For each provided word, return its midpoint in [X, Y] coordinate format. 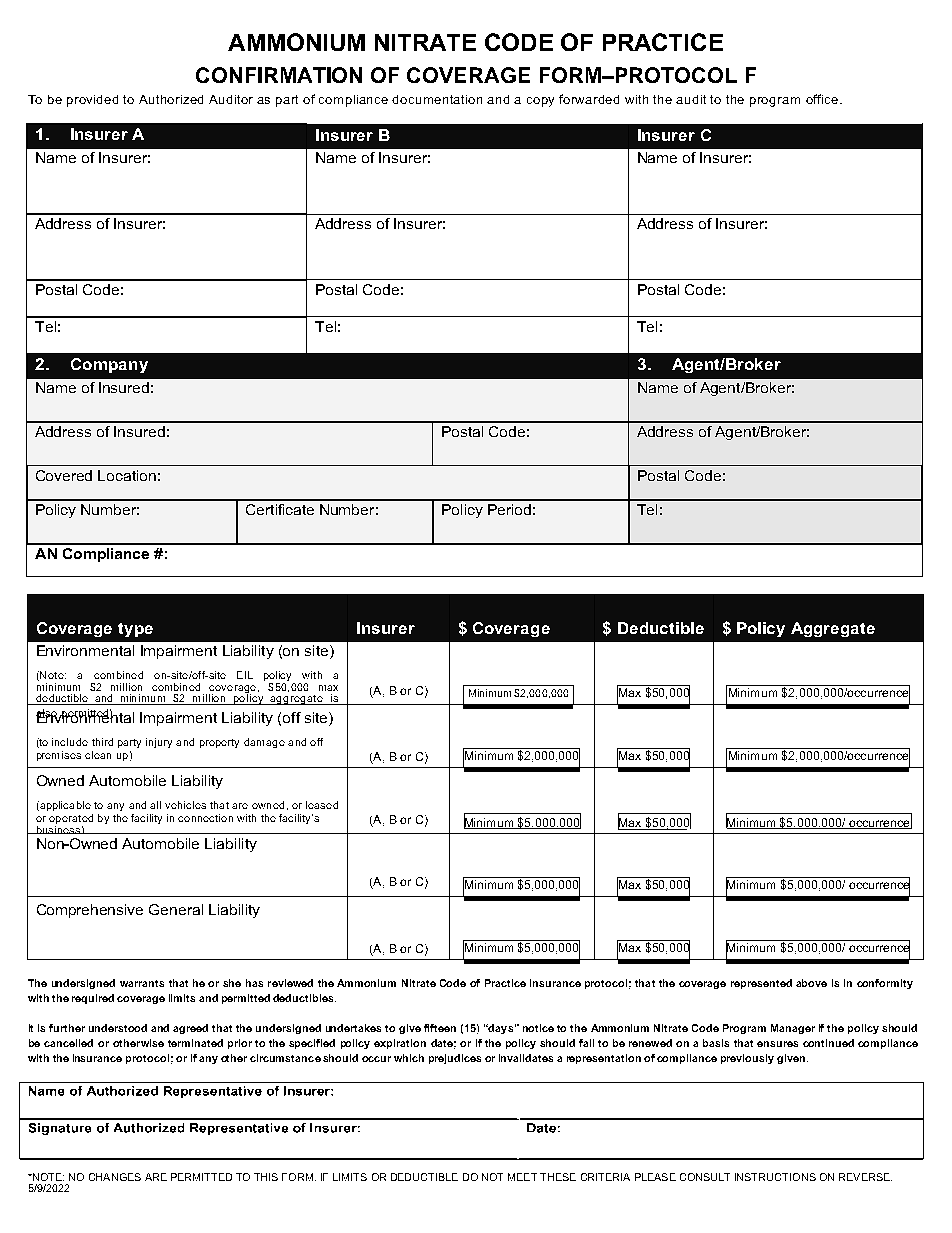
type [135, 630]
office [822, 99]
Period [509, 509]
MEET [522, 1177]
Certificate [280, 509]
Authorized [171, 99]
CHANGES [115, 1177]
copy [540, 102]
